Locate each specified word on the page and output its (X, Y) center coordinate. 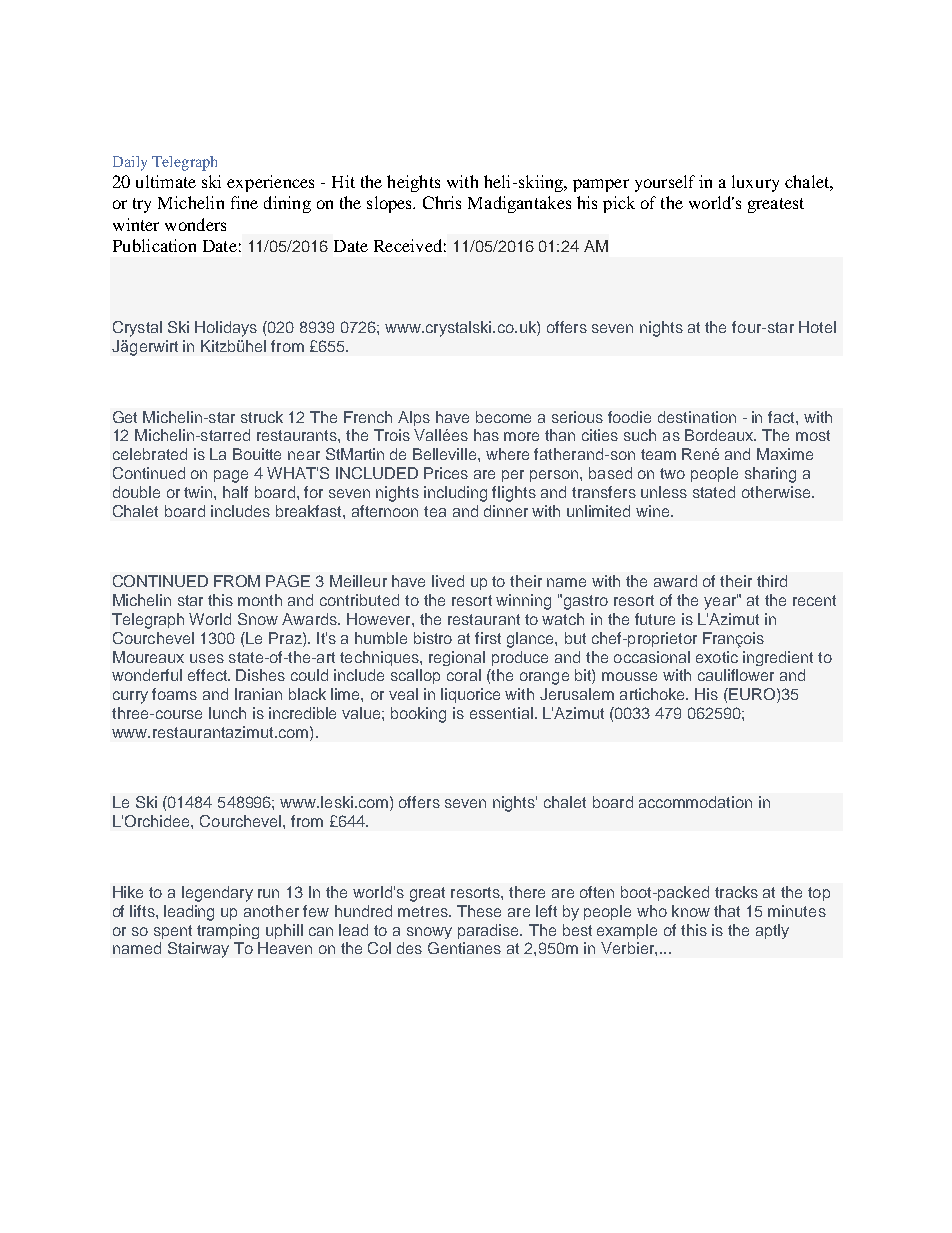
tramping (228, 931)
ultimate (166, 181)
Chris (442, 202)
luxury (755, 183)
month (260, 600)
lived (448, 581)
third (772, 581)
